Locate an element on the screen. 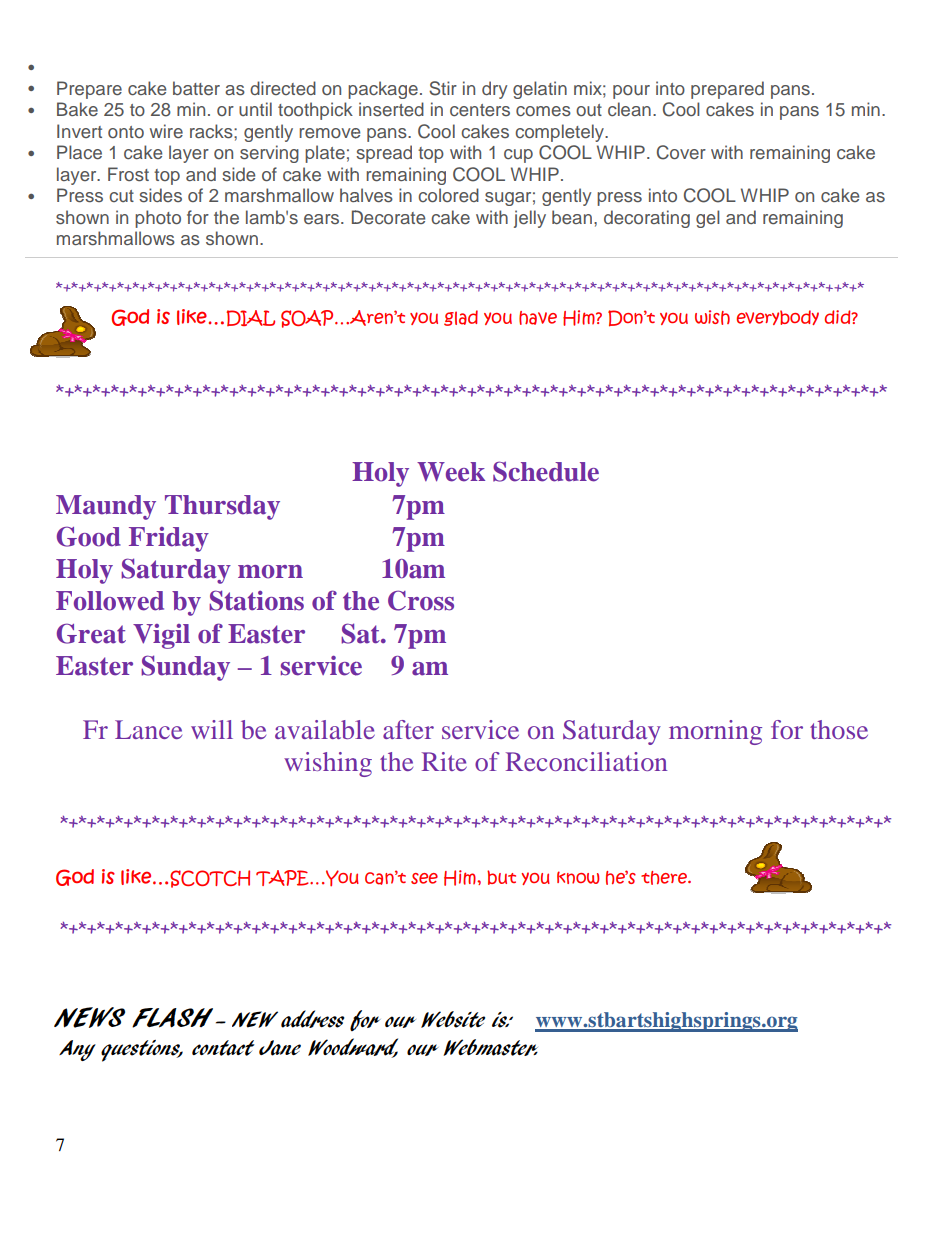 The width and height of the screenshot is (952, 1233). FLASH is located at coordinates (172, 1018).
